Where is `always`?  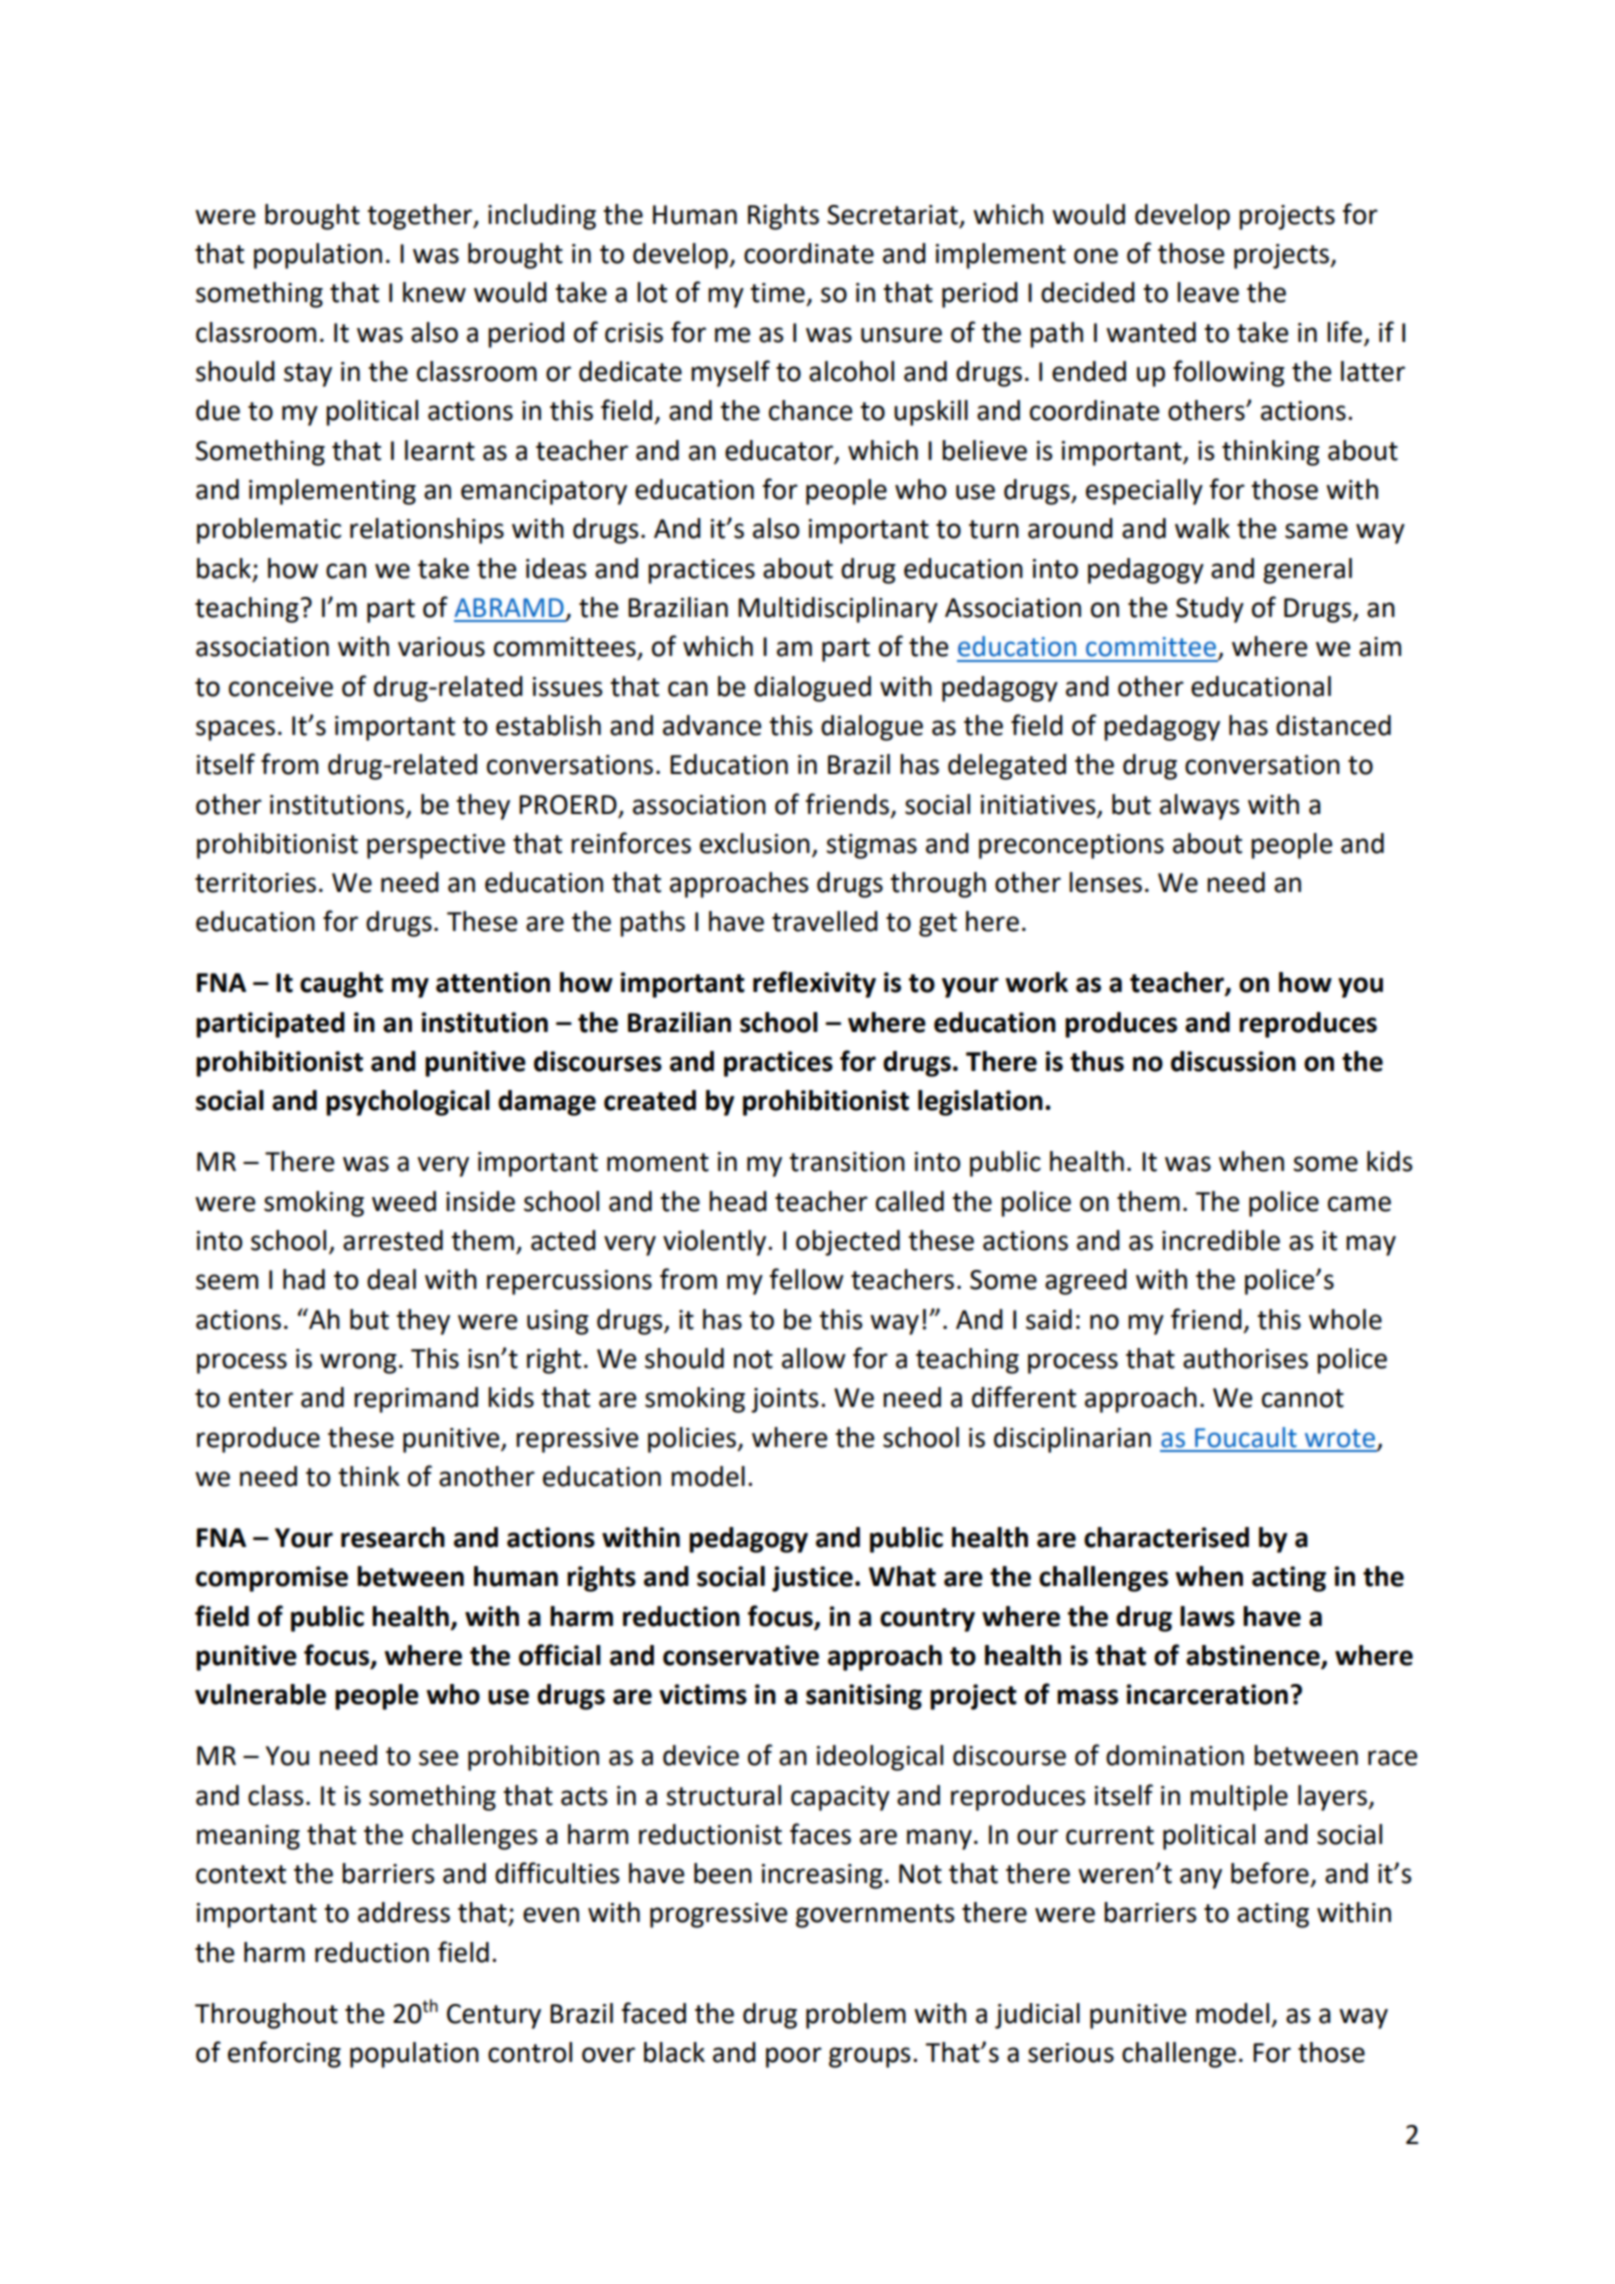 always is located at coordinates (1200, 807).
